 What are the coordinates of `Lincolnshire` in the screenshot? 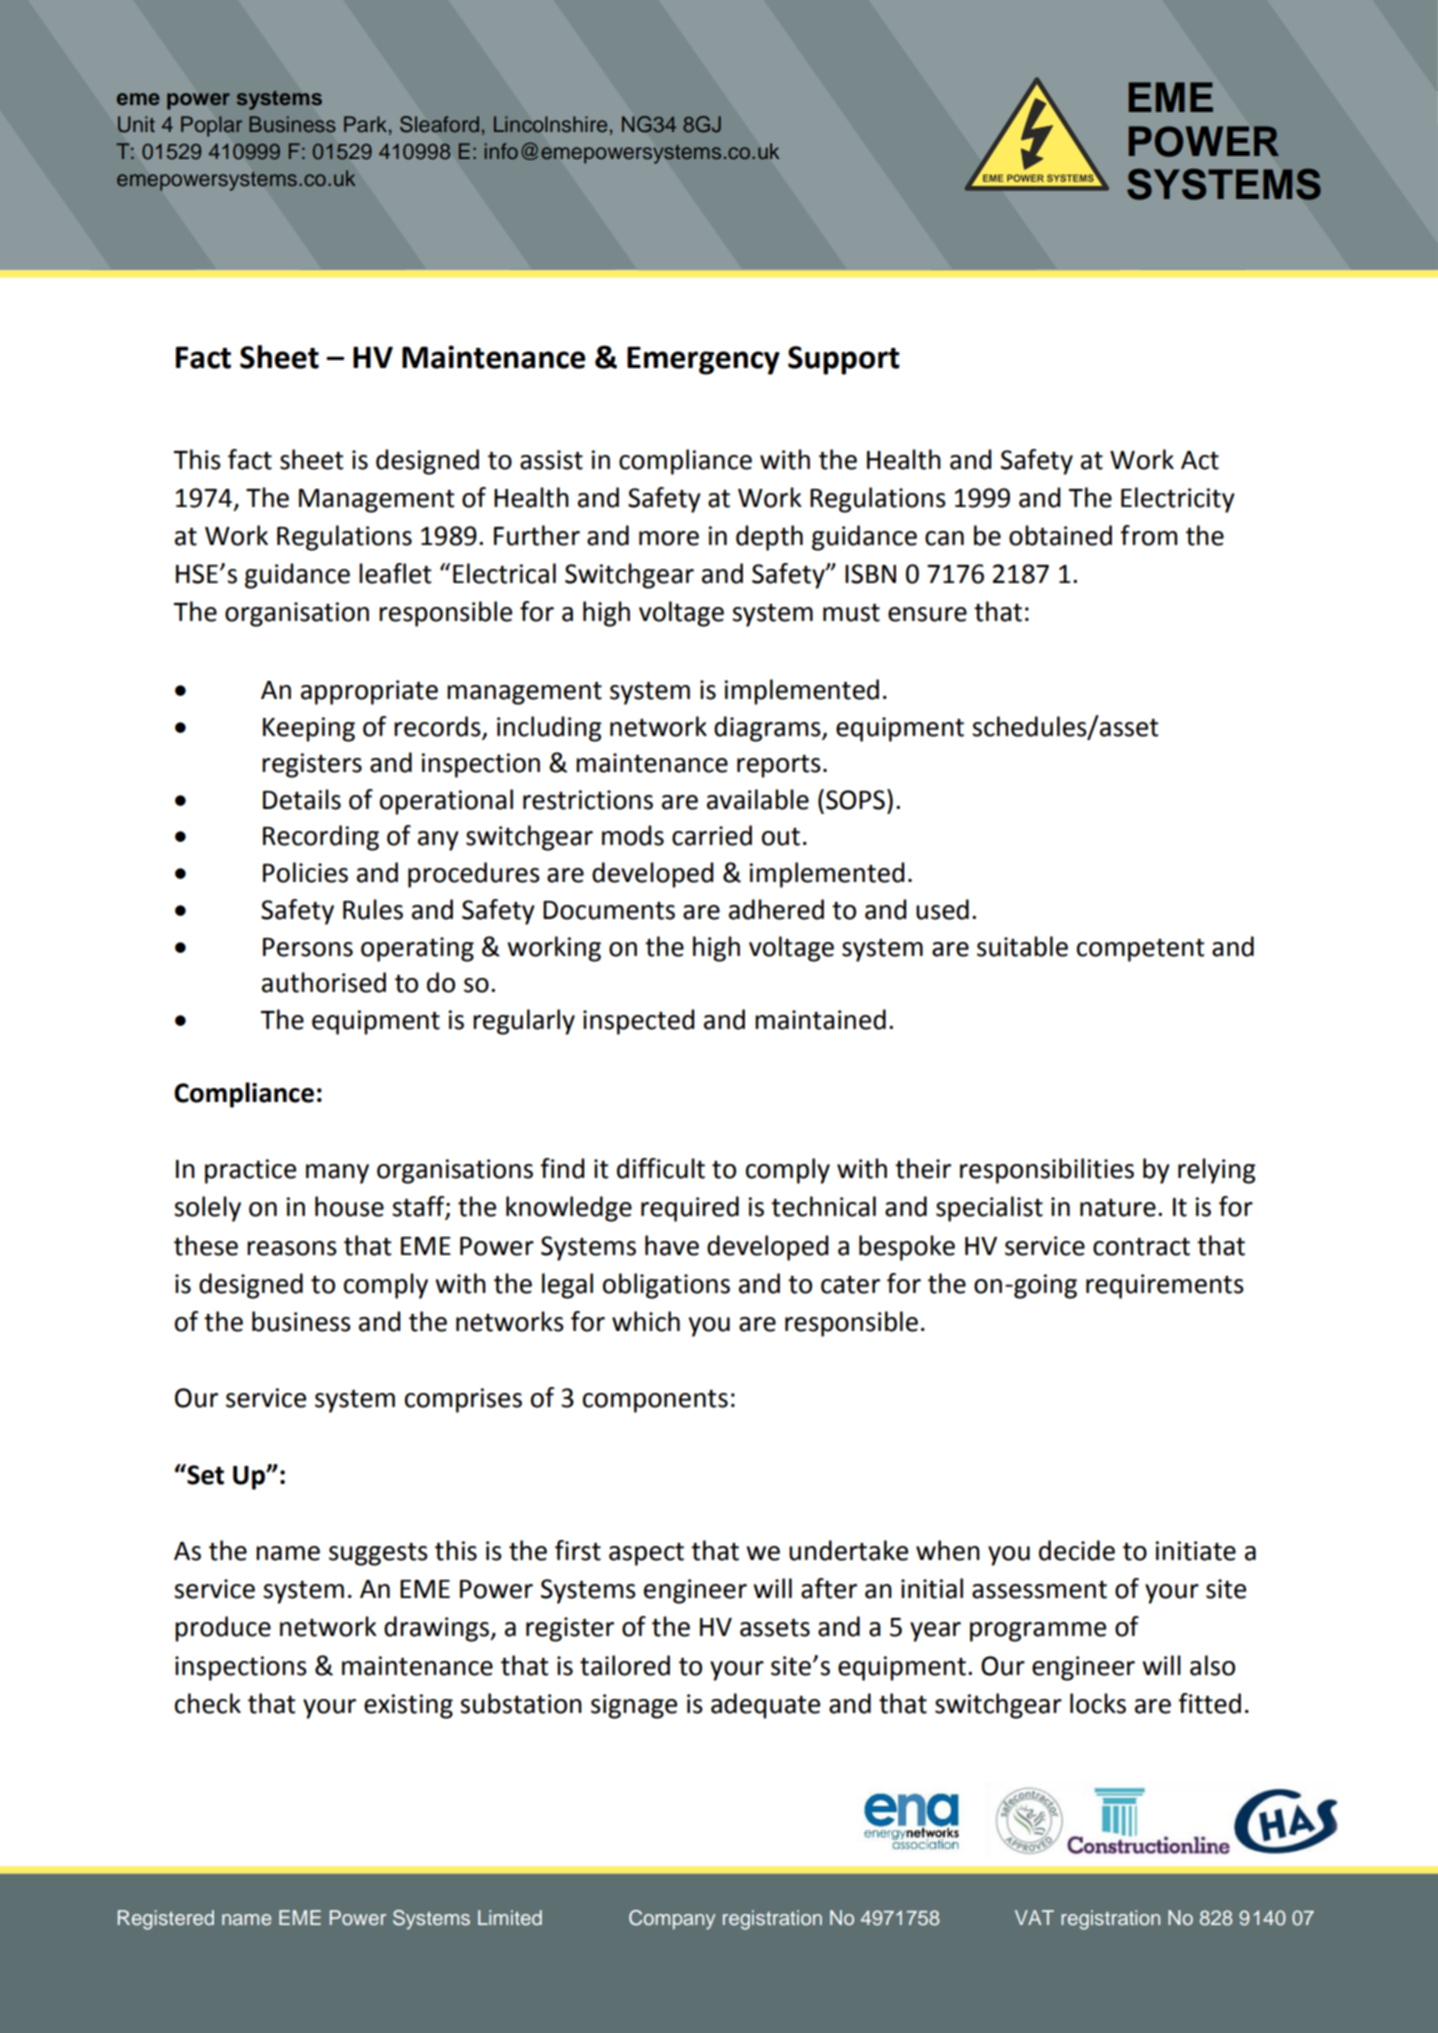 It's located at (550, 124).
